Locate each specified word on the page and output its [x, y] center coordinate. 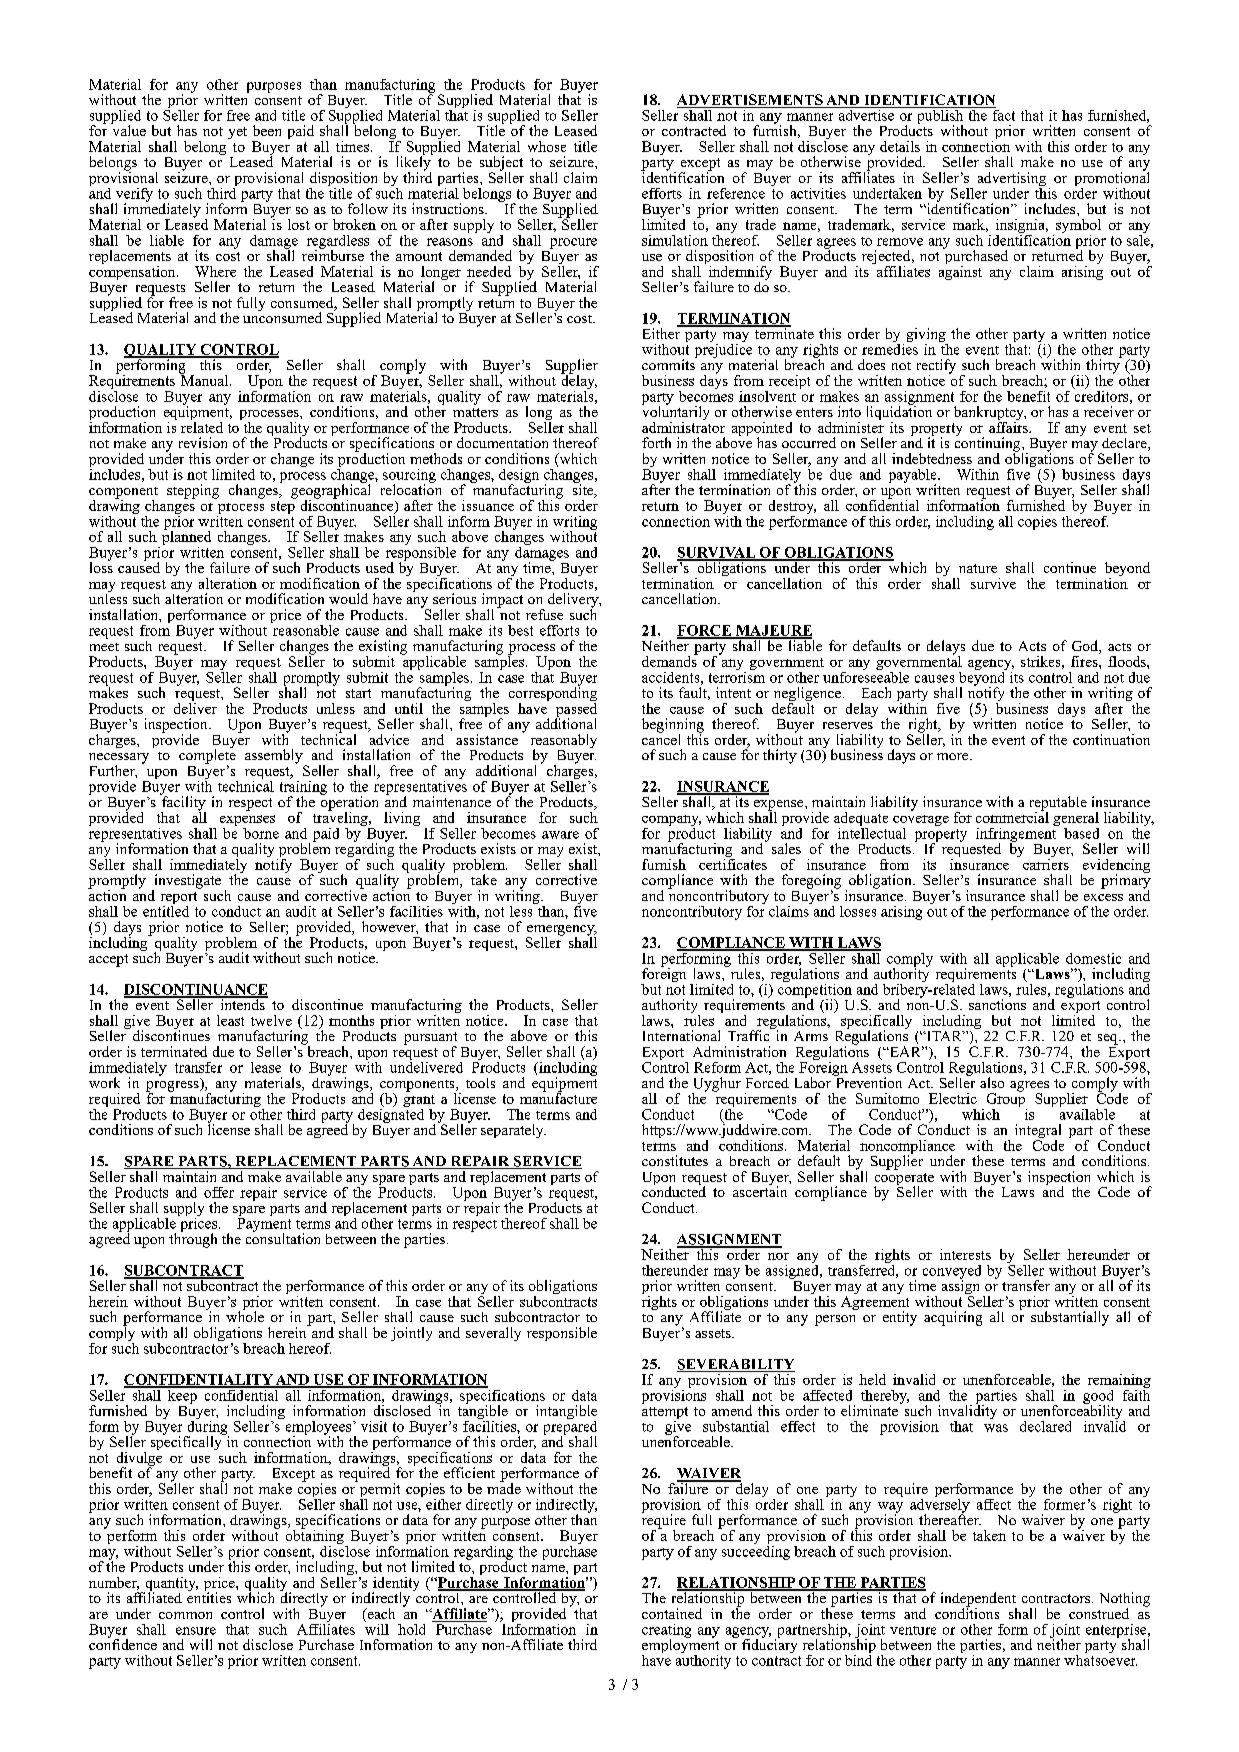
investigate [186, 882]
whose [547, 146]
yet [237, 133]
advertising [1012, 180]
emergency [562, 931]
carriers [1046, 863]
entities [209, 1596]
